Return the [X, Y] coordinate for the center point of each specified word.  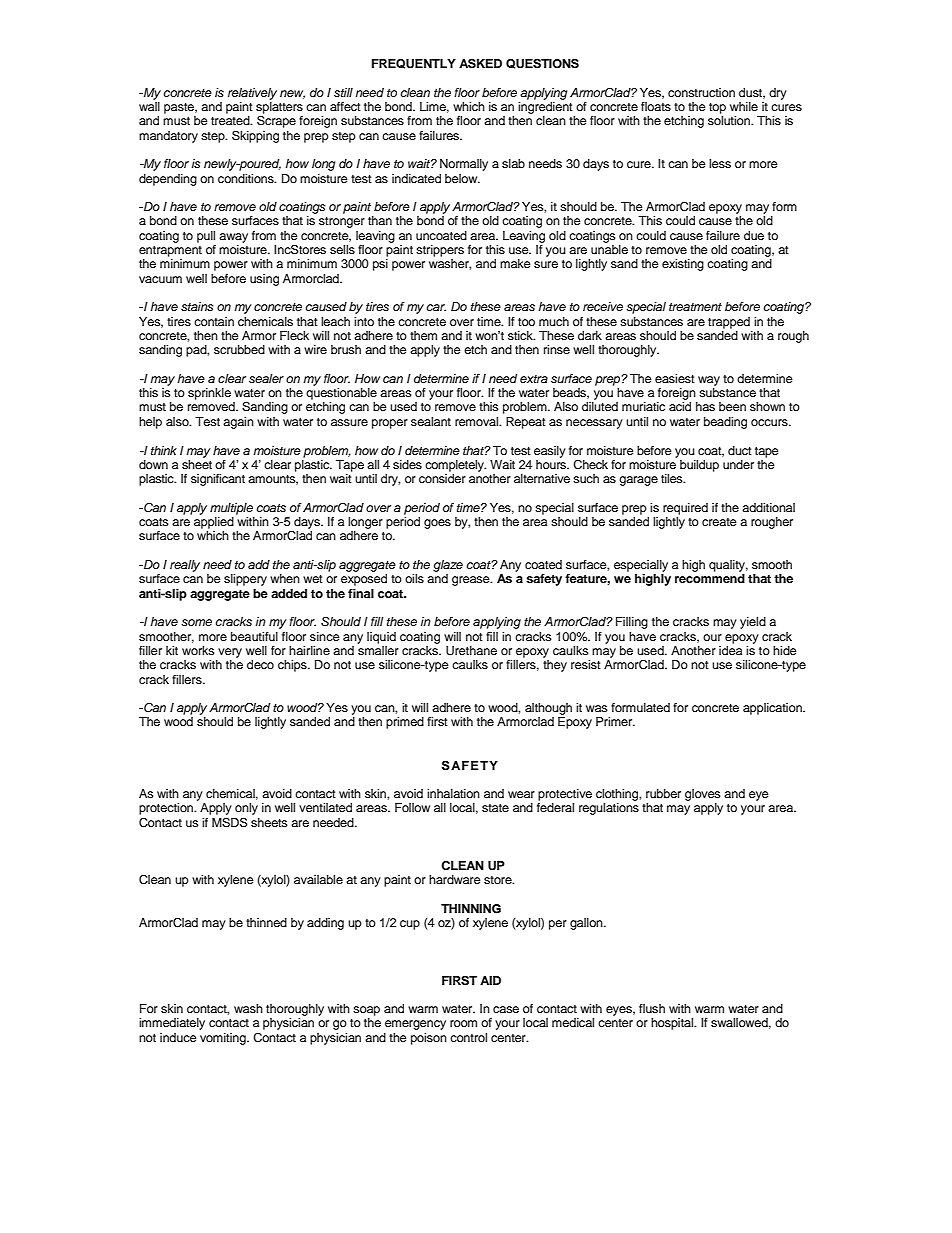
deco [260, 664]
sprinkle [209, 394]
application [773, 709]
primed [405, 723]
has [705, 406]
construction [701, 92]
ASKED [480, 63]
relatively [252, 94]
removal [478, 421]
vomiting [224, 1039]
